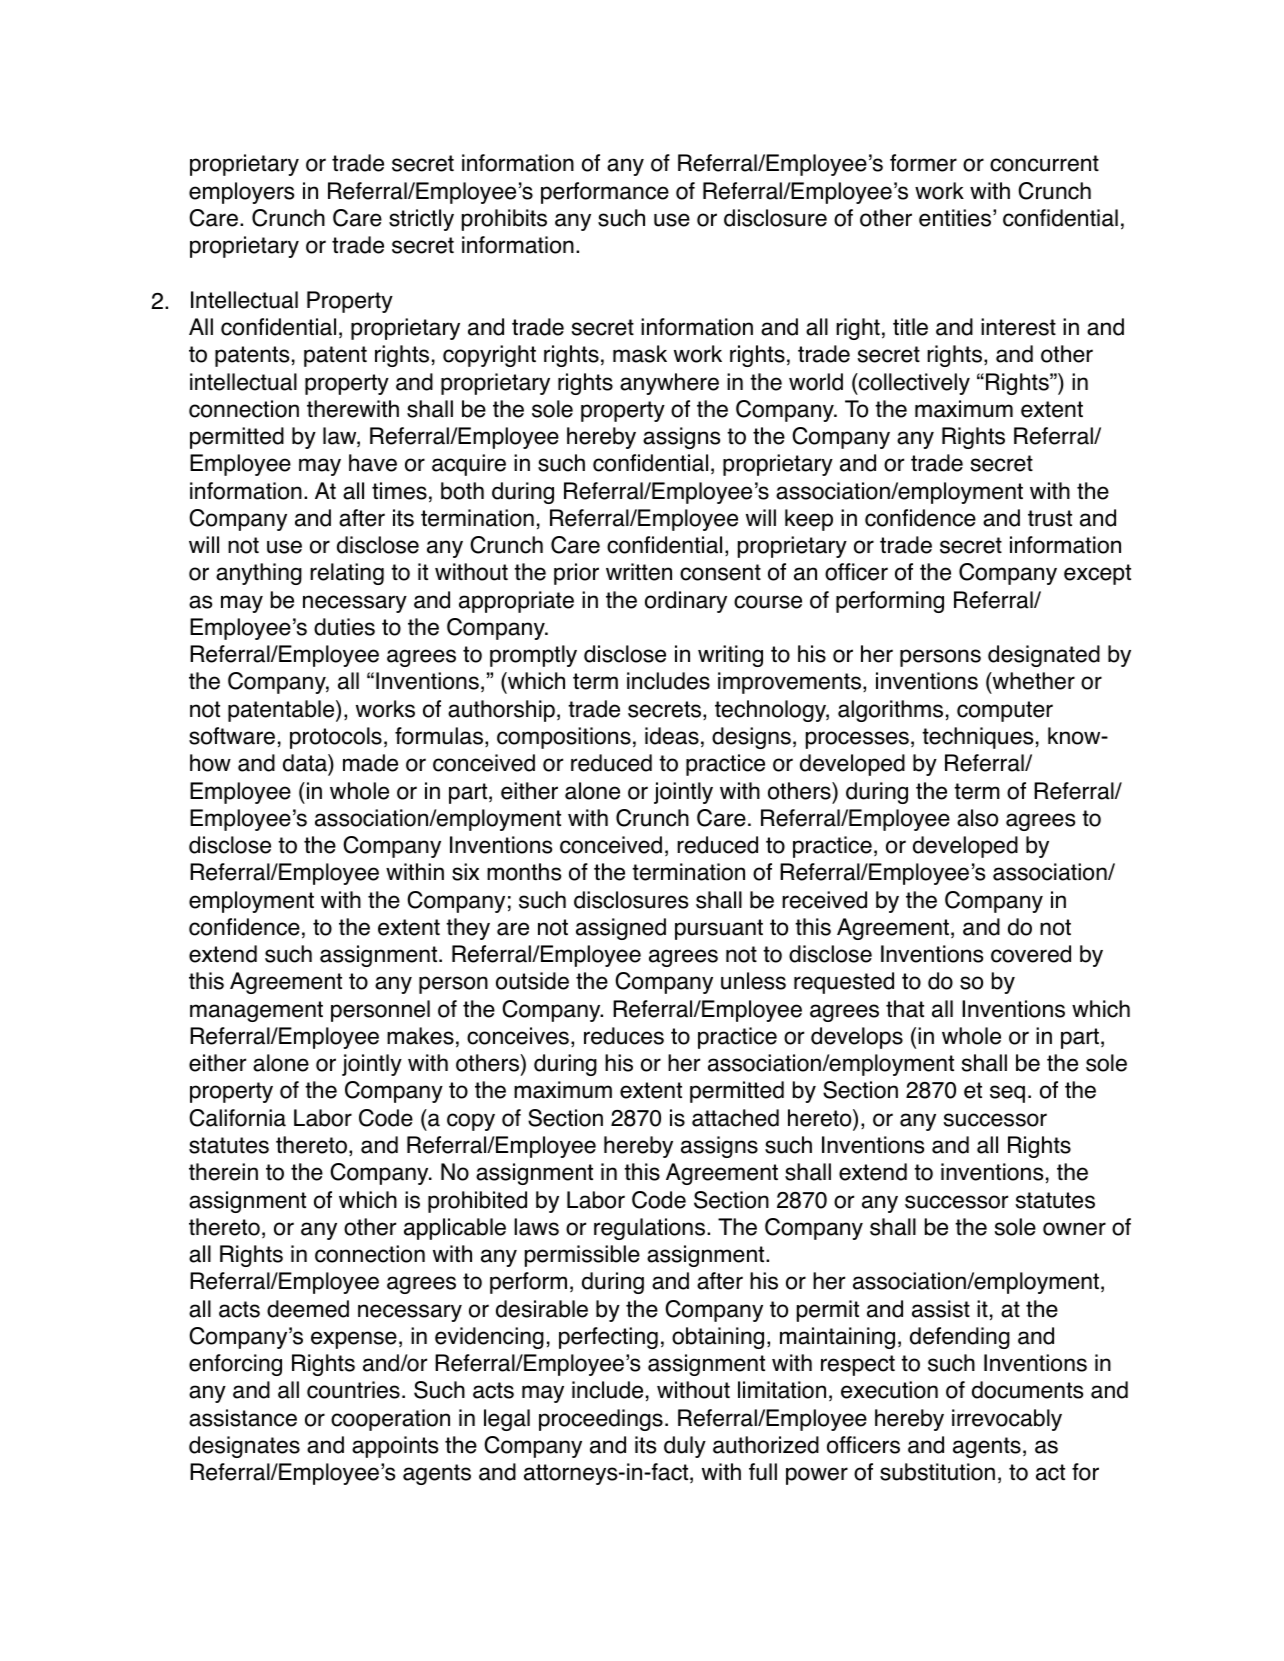 This document has height=1661, width=1284. I want to click on employers, so click(241, 193).
